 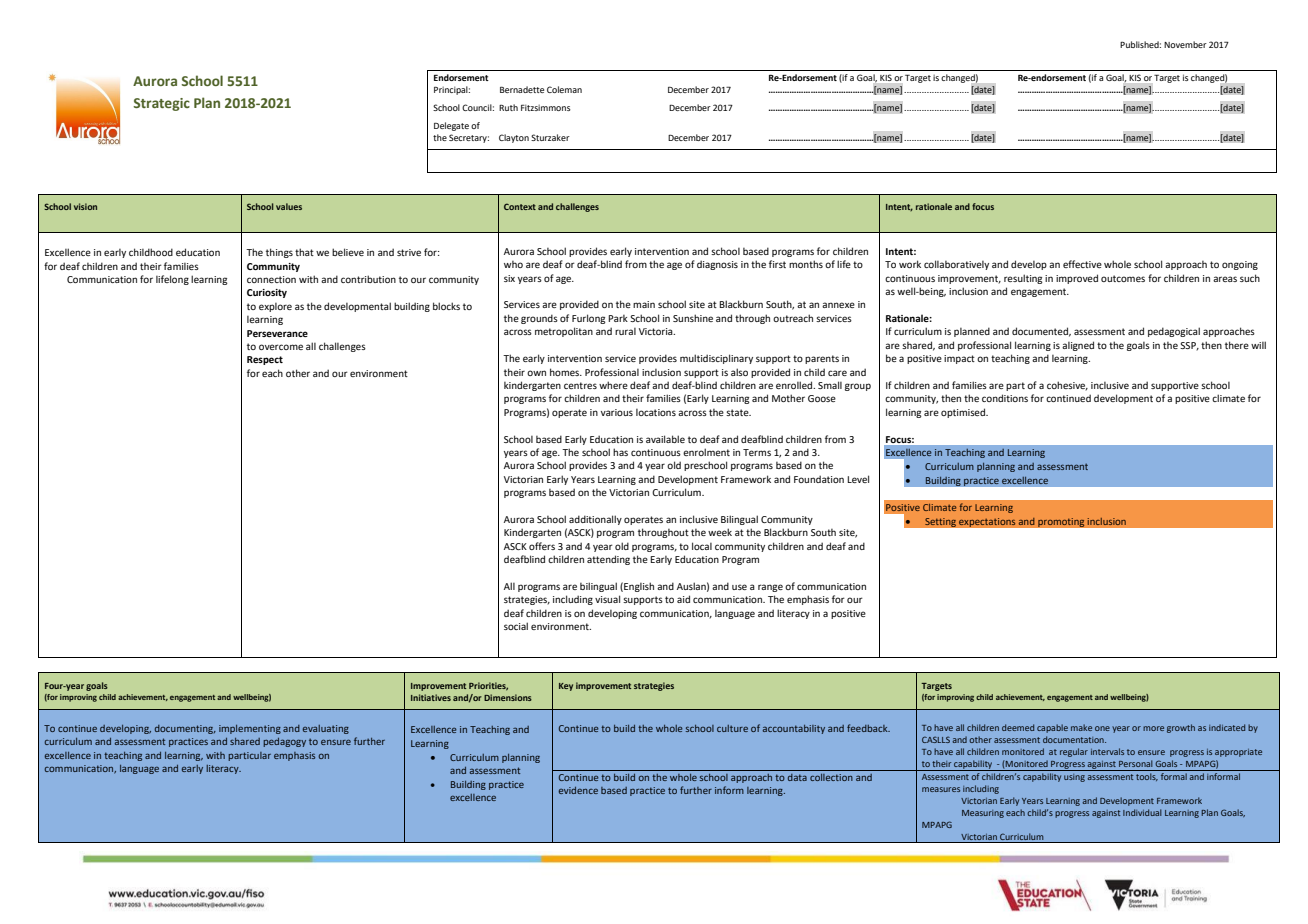 I want to click on main, so click(x=644, y=304).
